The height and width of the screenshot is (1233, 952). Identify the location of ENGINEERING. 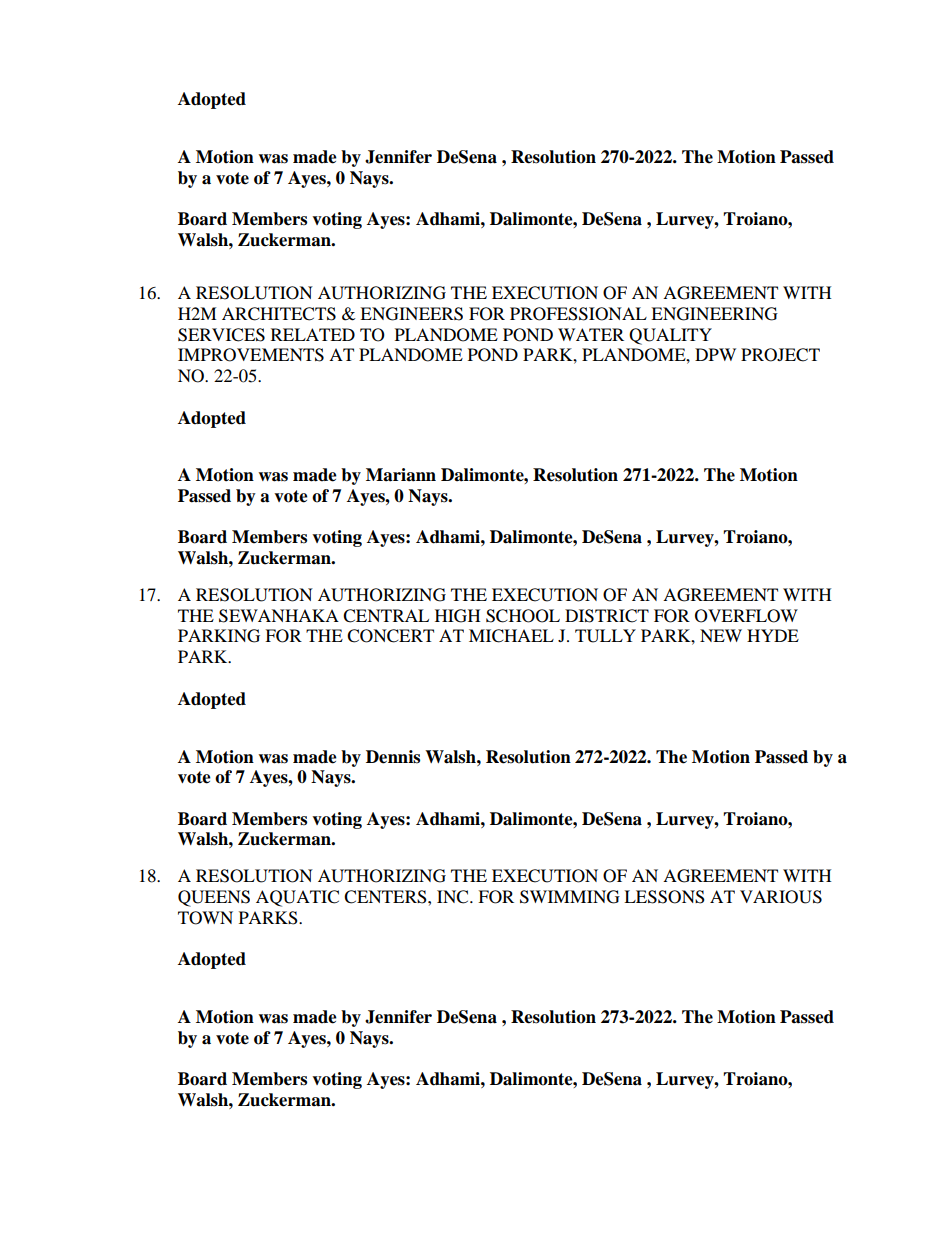
(714, 314).
